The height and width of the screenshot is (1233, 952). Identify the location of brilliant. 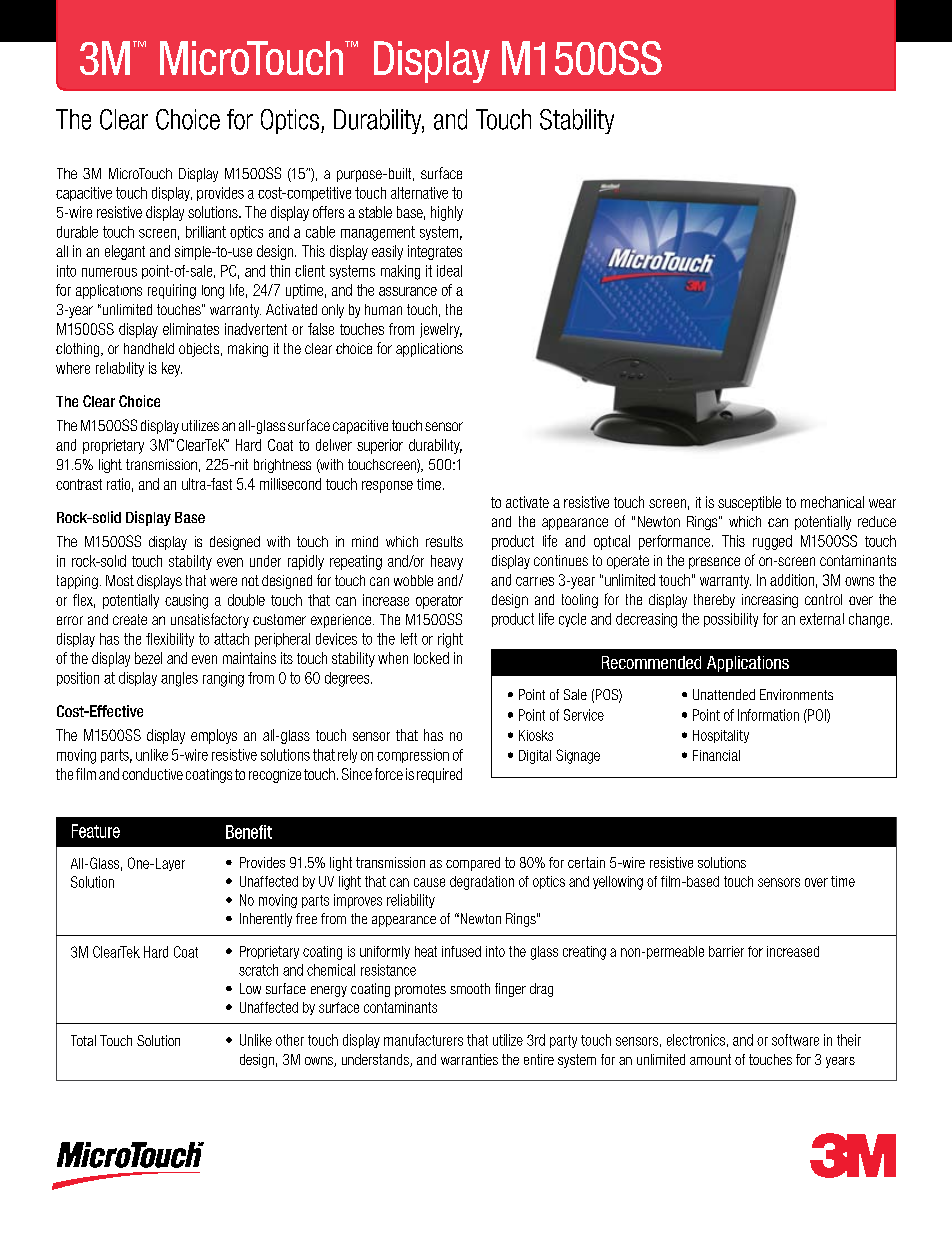
(206, 232).
